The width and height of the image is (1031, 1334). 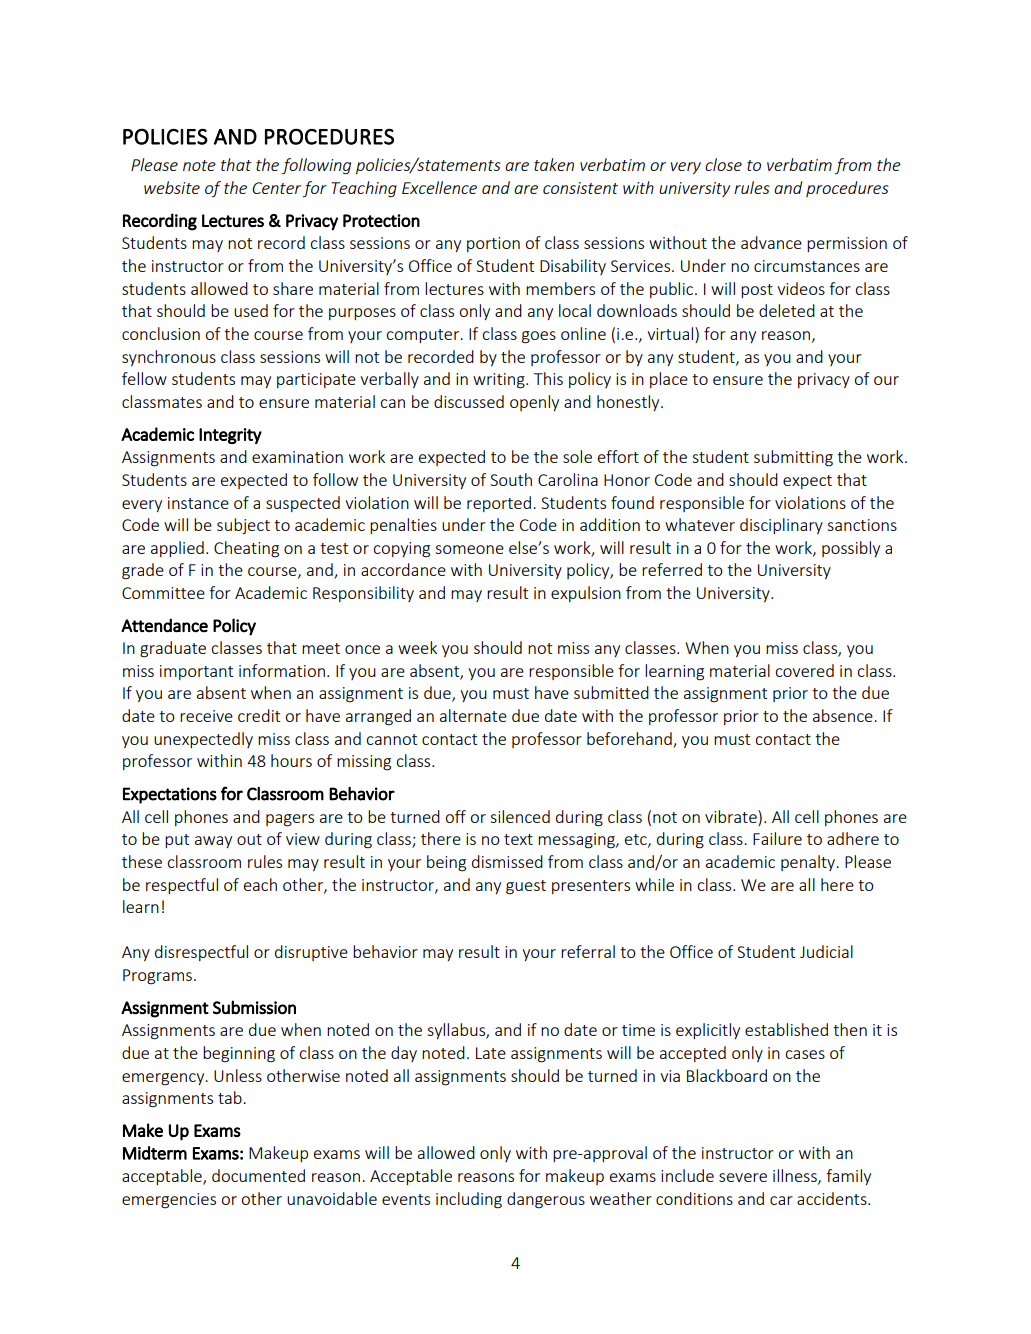 What do you see at coordinates (258, 1175) in the image?
I see `documented` at bounding box center [258, 1175].
